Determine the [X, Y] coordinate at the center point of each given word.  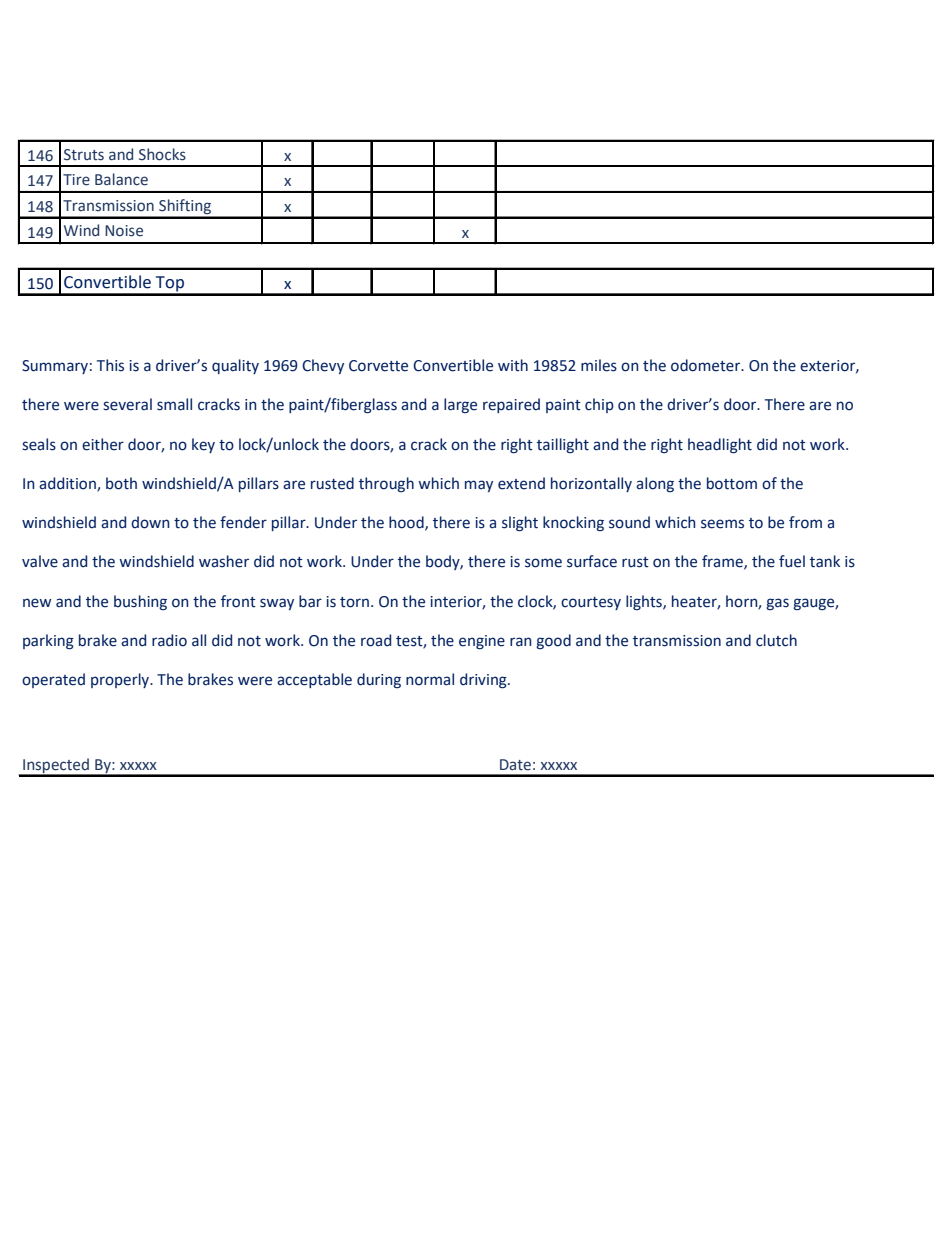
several [127, 404]
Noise [124, 231]
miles [599, 365]
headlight [720, 446]
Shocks [162, 154]
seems [722, 524]
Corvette [378, 366]
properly [121, 680]
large [460, 405]
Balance [121, 179]
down [150, 522]
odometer [707, 365]
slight [520, 524]
